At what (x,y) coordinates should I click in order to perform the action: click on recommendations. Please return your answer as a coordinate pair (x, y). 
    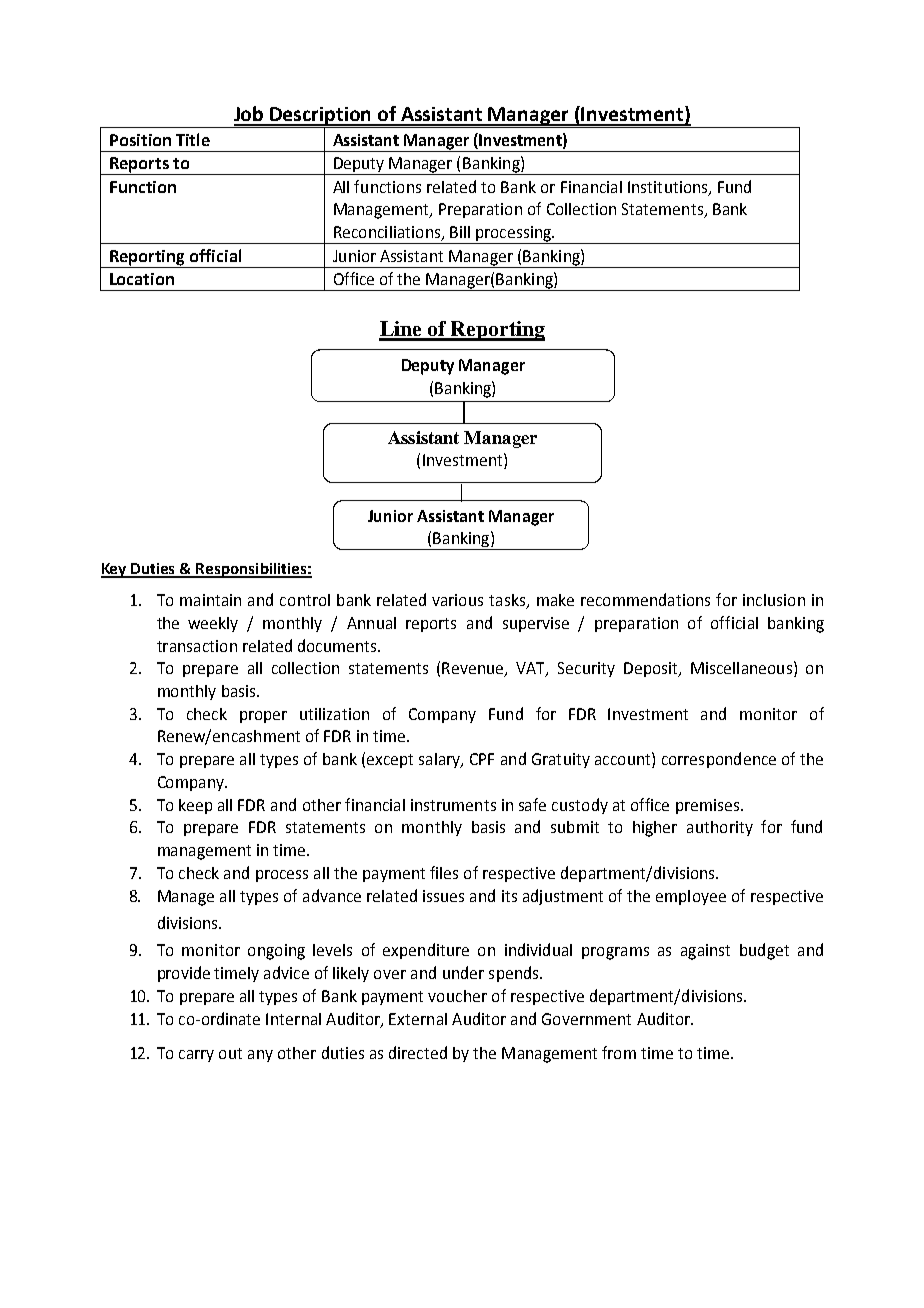
    Looking at the image, I should click on (645, 599).
